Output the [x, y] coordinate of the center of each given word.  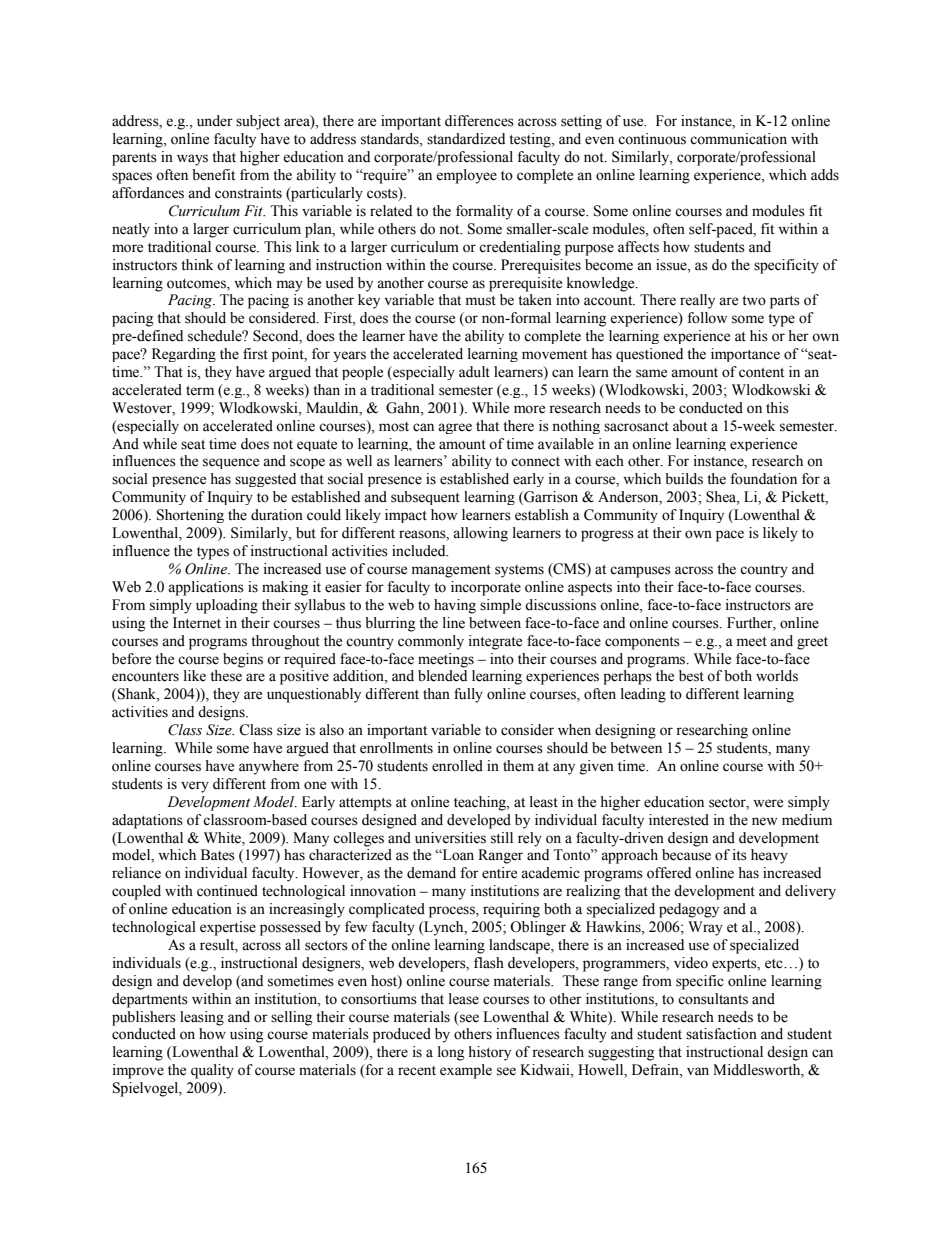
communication [738, 139]
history [489, 1053]
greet [812, 643]
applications [206, 588]
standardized [466, 139]
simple [500, 606]
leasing [202, 1018]
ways [192, 160]
